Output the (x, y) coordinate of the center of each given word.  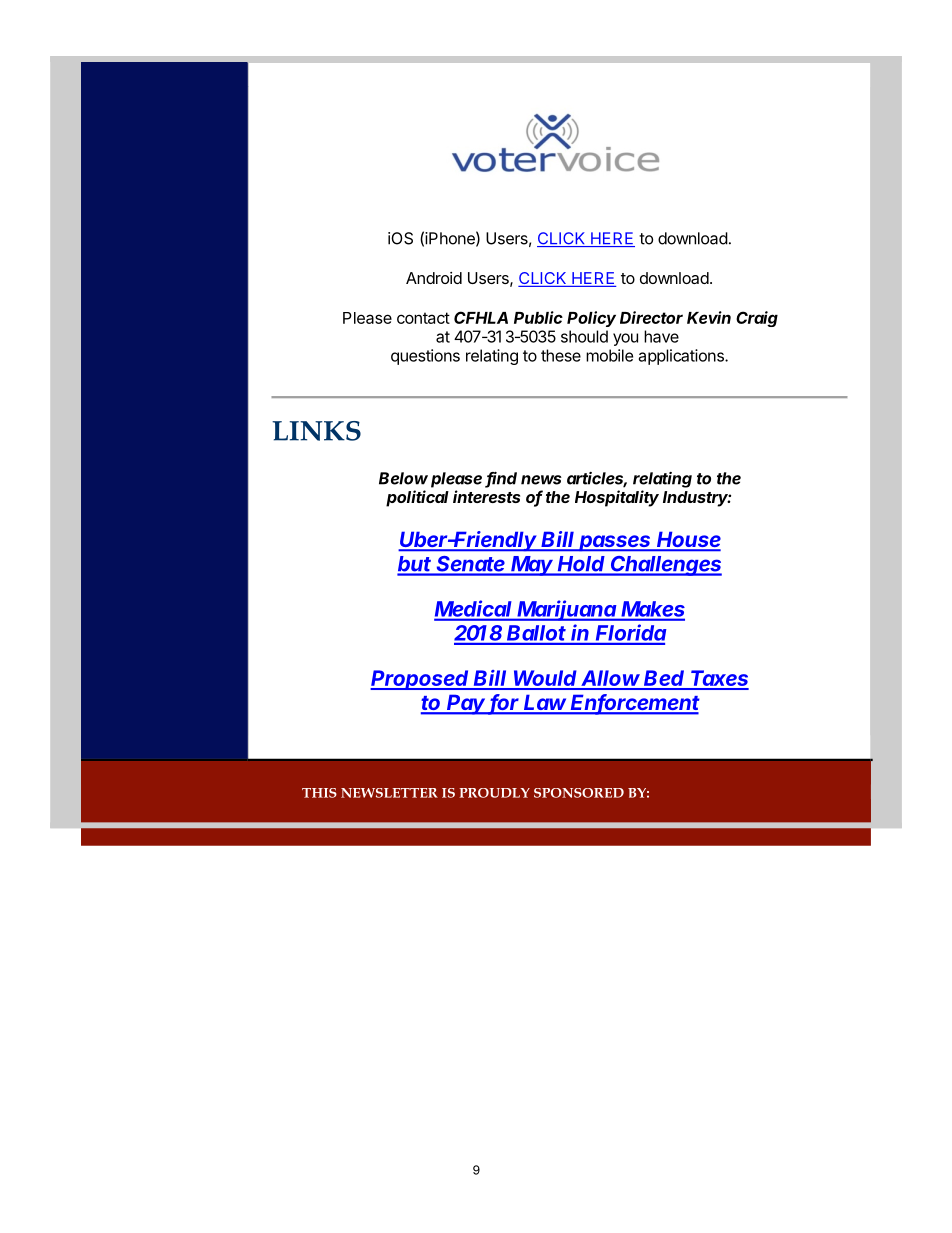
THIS (319, 793)
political (417, 498)
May (533, 566)
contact (423, 318)
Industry (697, 499)
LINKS (316, 431)
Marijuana (567, 610)
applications (682, 357)
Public (538, 317)
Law (546, 704)
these (561, 355)
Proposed (421, 680)
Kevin (709, 317)
